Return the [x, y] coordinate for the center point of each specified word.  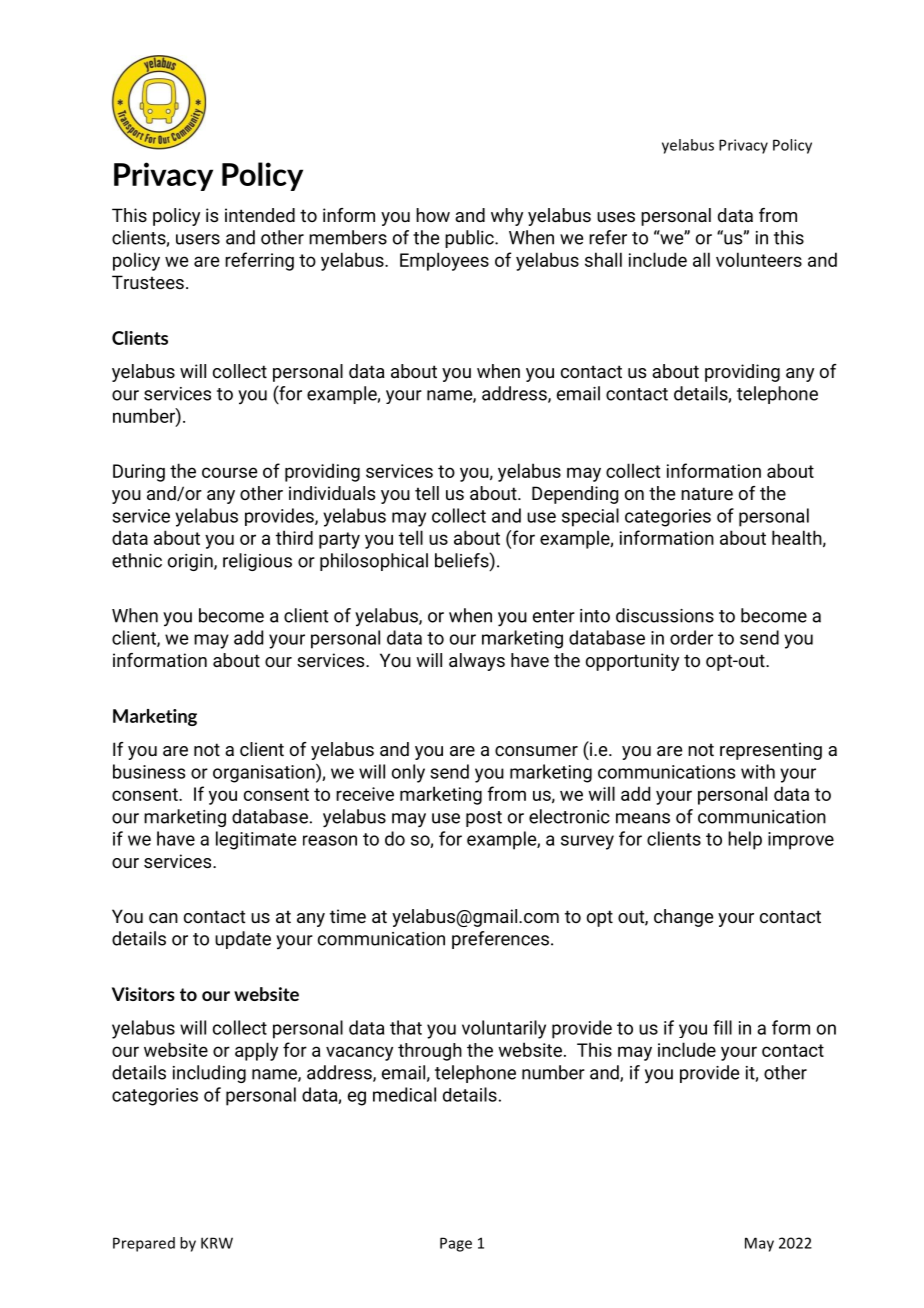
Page [456, 1244]
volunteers [759, 259]
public [470, 239]
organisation [265, 773]
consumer [536, 751]
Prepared [144, 1244]
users [198, 239]
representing [771, 751]
